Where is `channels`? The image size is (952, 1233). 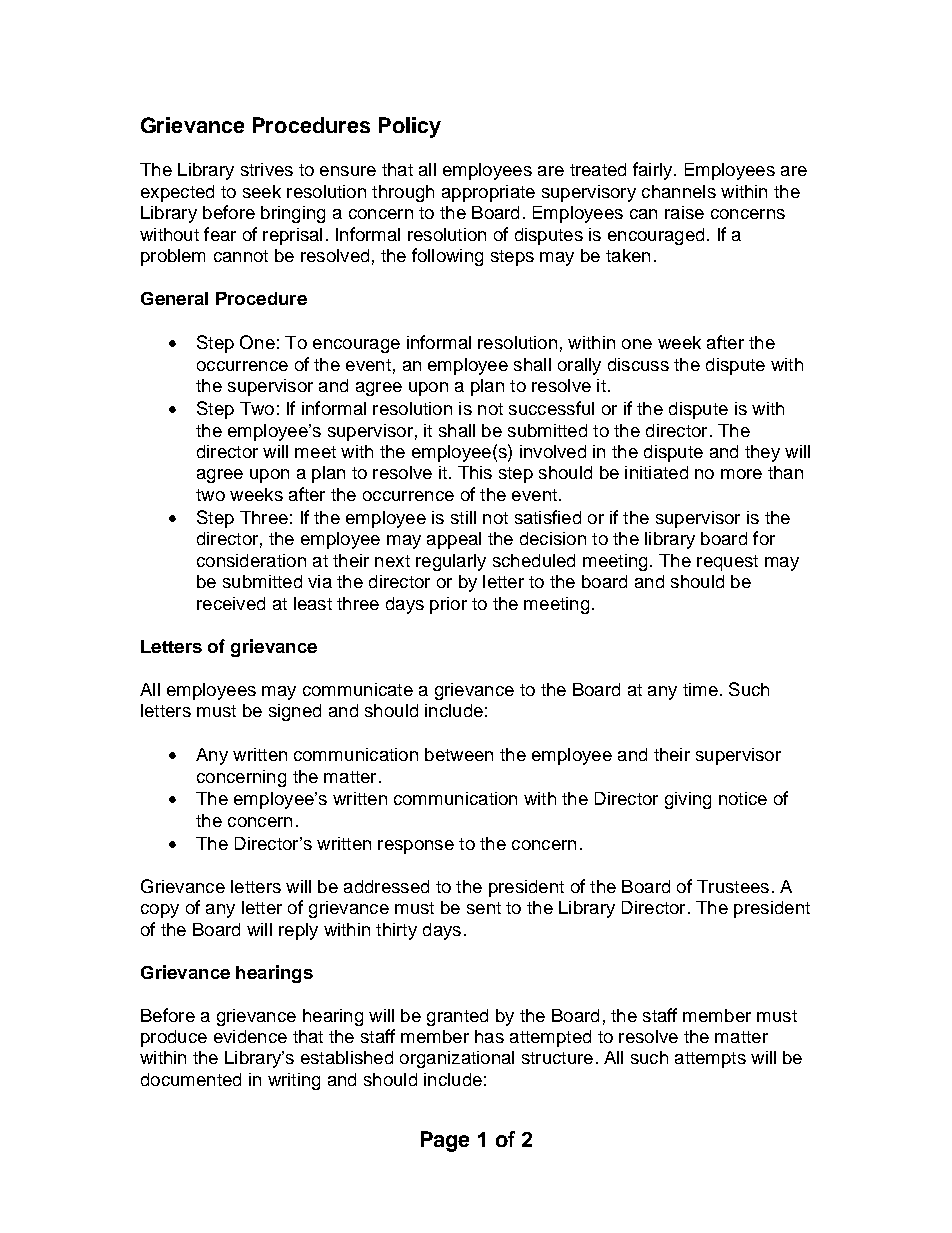
channels is located at coordinates (679, 191).
